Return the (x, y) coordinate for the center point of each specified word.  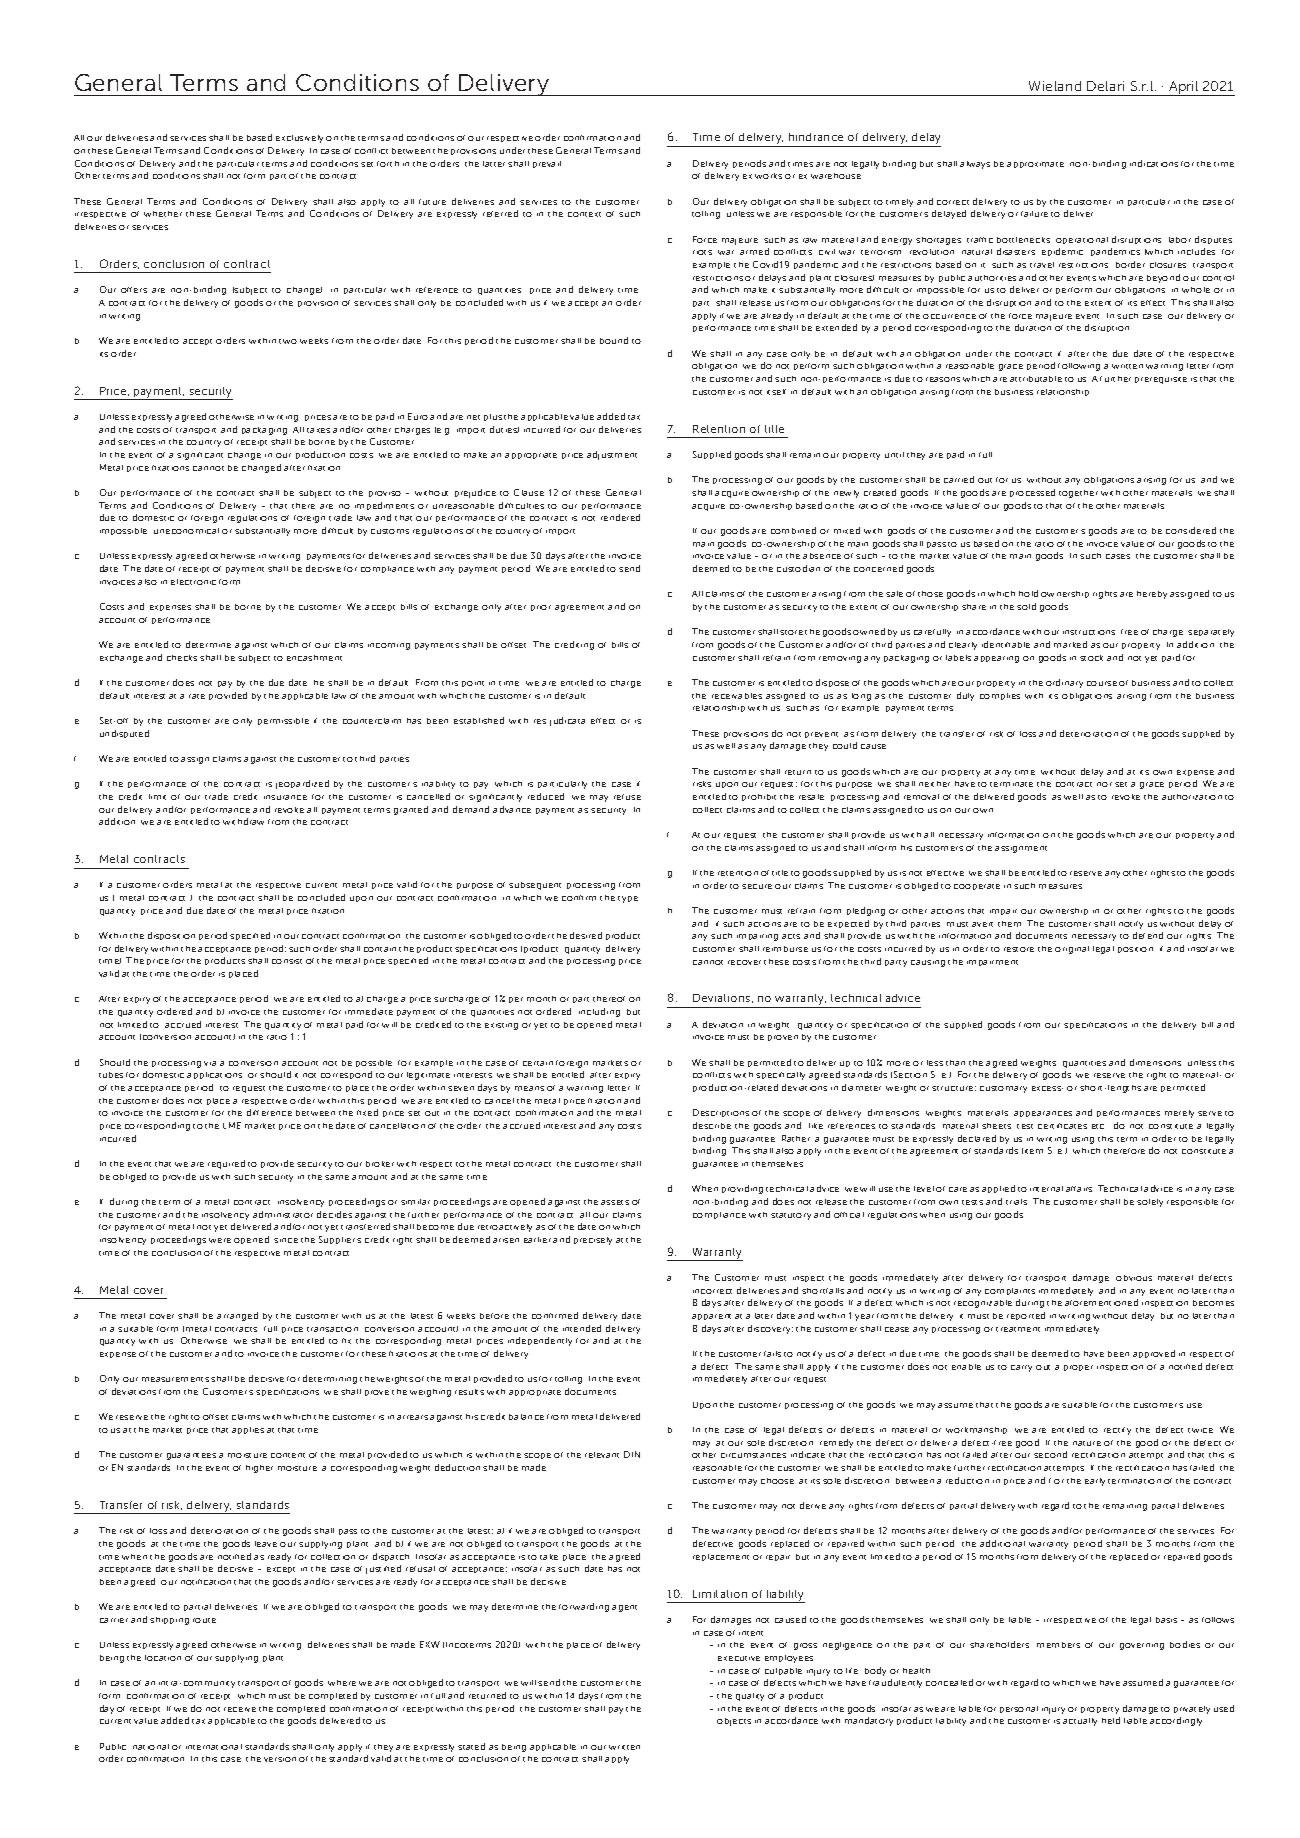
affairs (1079, 1189)
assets (615, 1202)
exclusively (299, 139)
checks (182, 658)
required (226, 1164)
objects (734, 1722)
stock (1091, 658)
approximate (1035, 165)
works (768, 176)
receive (240, 1709)
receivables (737, 696)
